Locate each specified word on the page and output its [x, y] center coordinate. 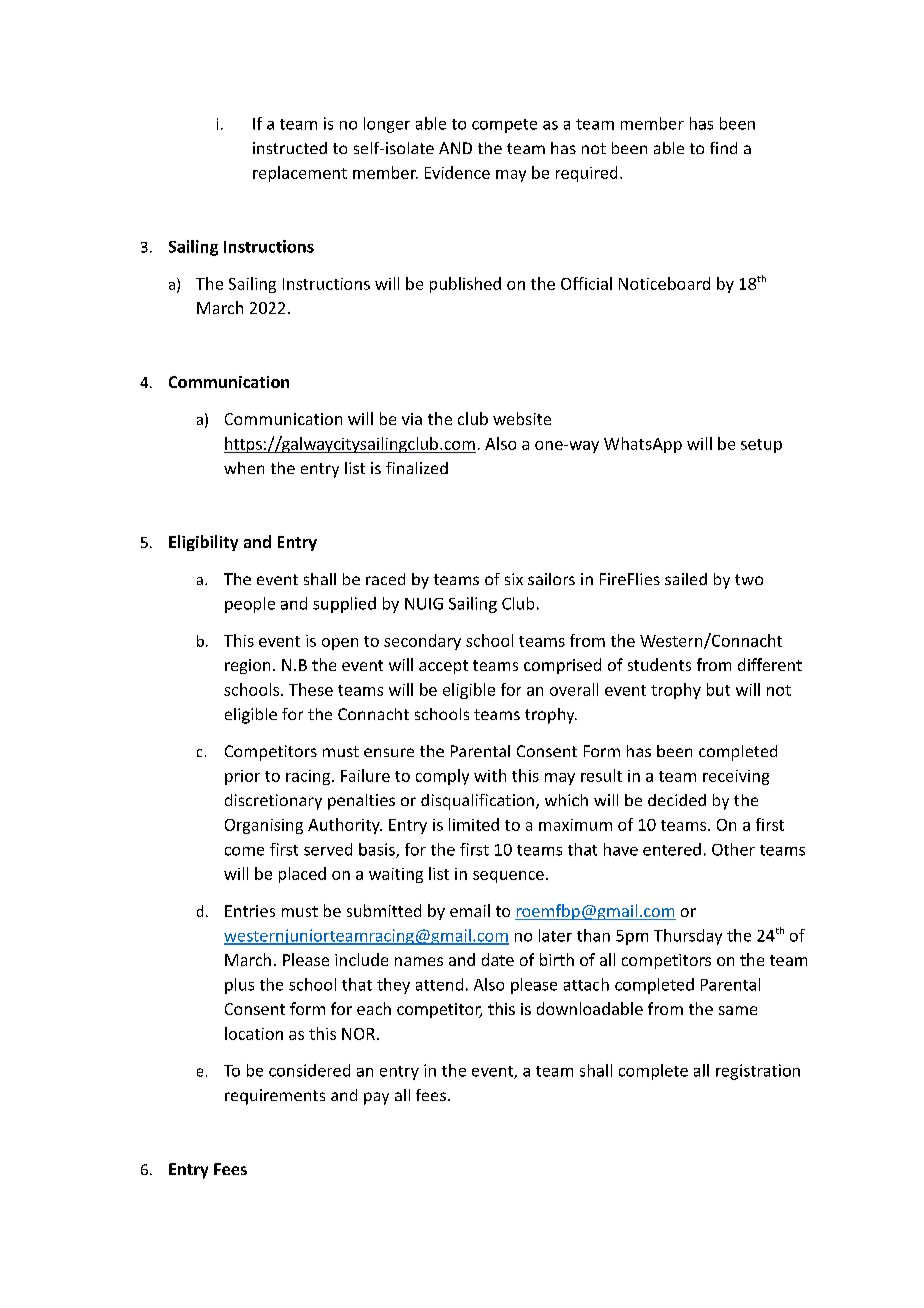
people [250, 605]
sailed [686, 579]
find [723, 148]
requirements [275, 1097]
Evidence [457, 172]
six [514, 579]
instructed [290, 148]
